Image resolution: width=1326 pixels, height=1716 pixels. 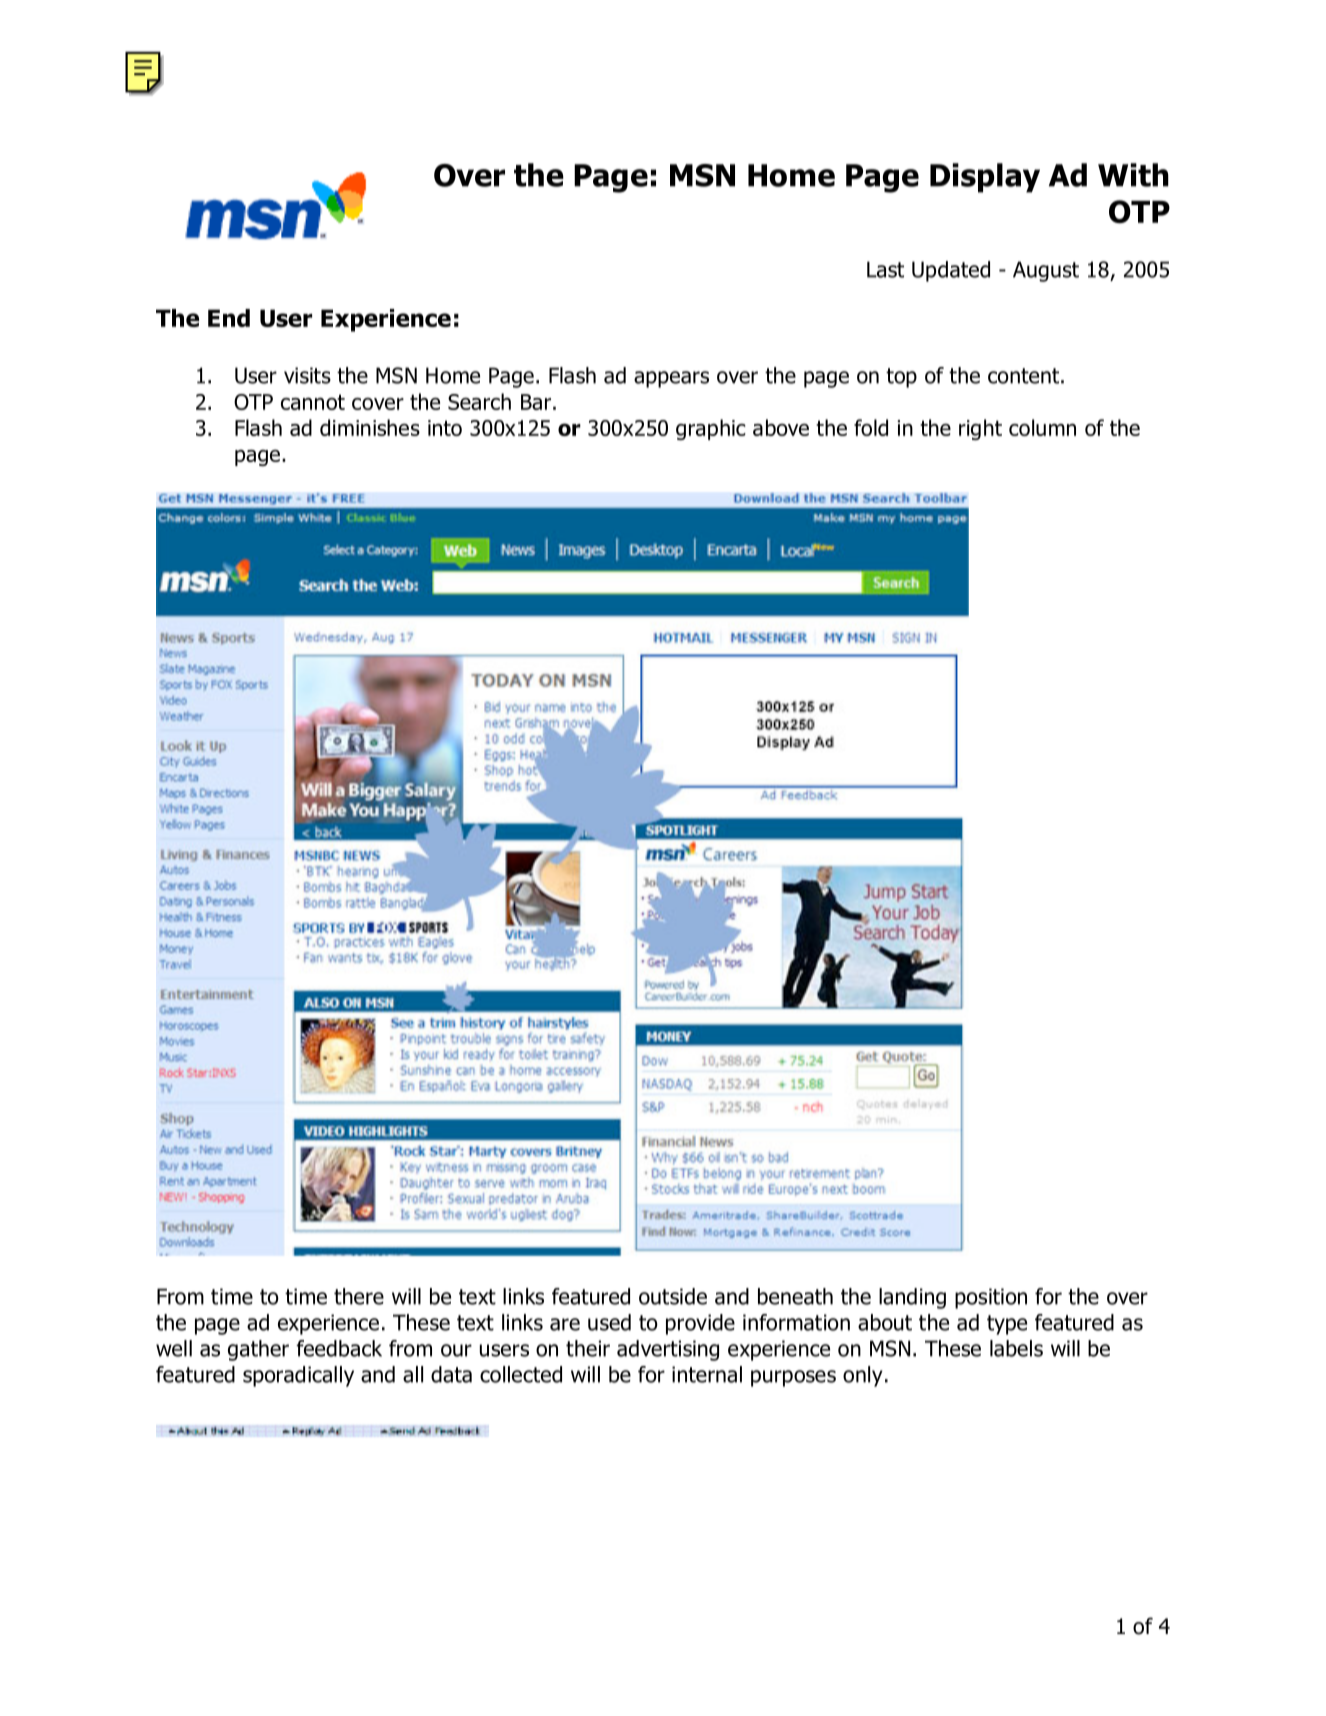 What do you see at coordinates (985, 178) in the screenshot?
I see `Display` at bounding box center [985, 178].
